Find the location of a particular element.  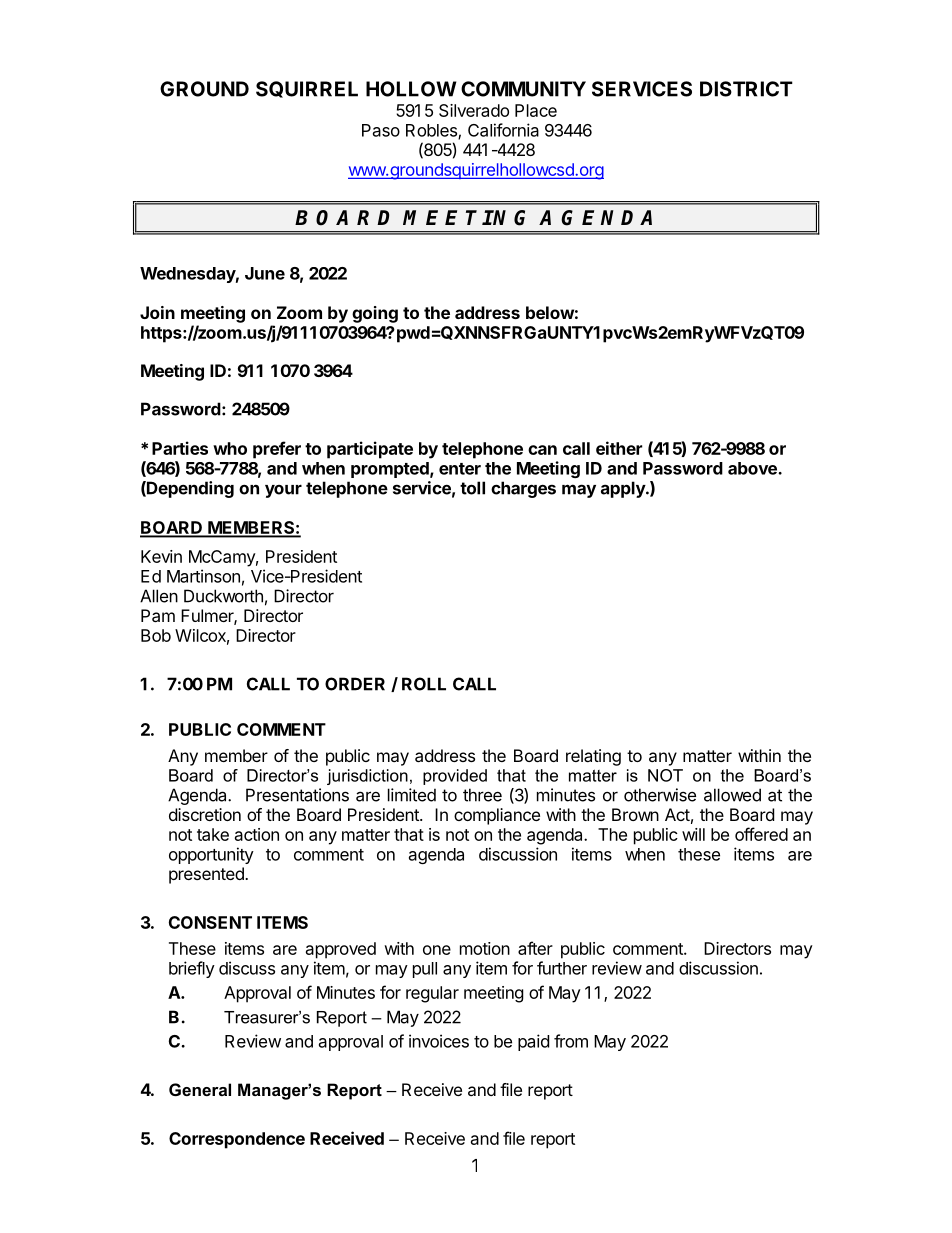

provided is located at coordinates (455, 777).
